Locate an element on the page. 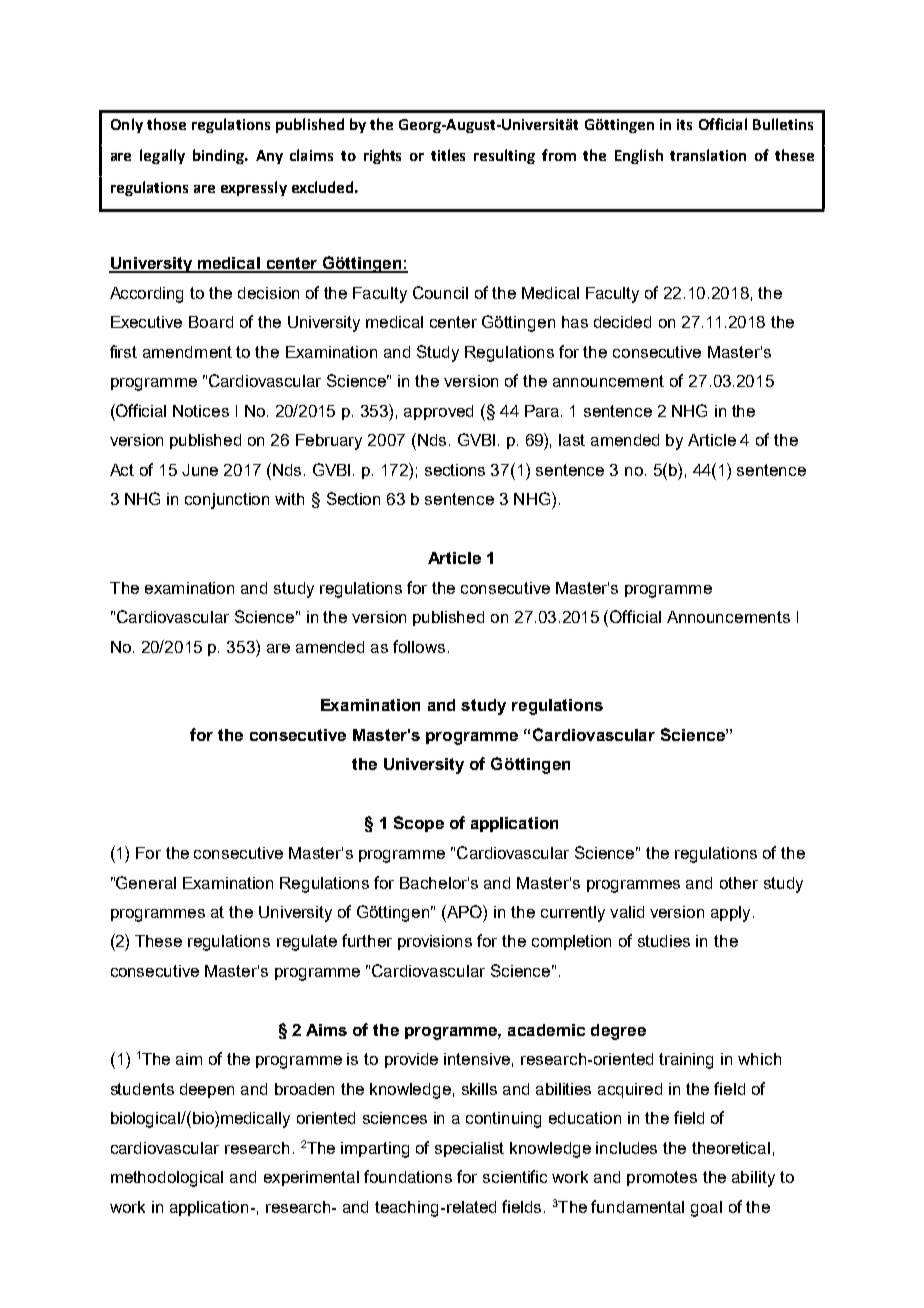 The image size is (924, 1308). binding is located at coordinates (220, 156).
